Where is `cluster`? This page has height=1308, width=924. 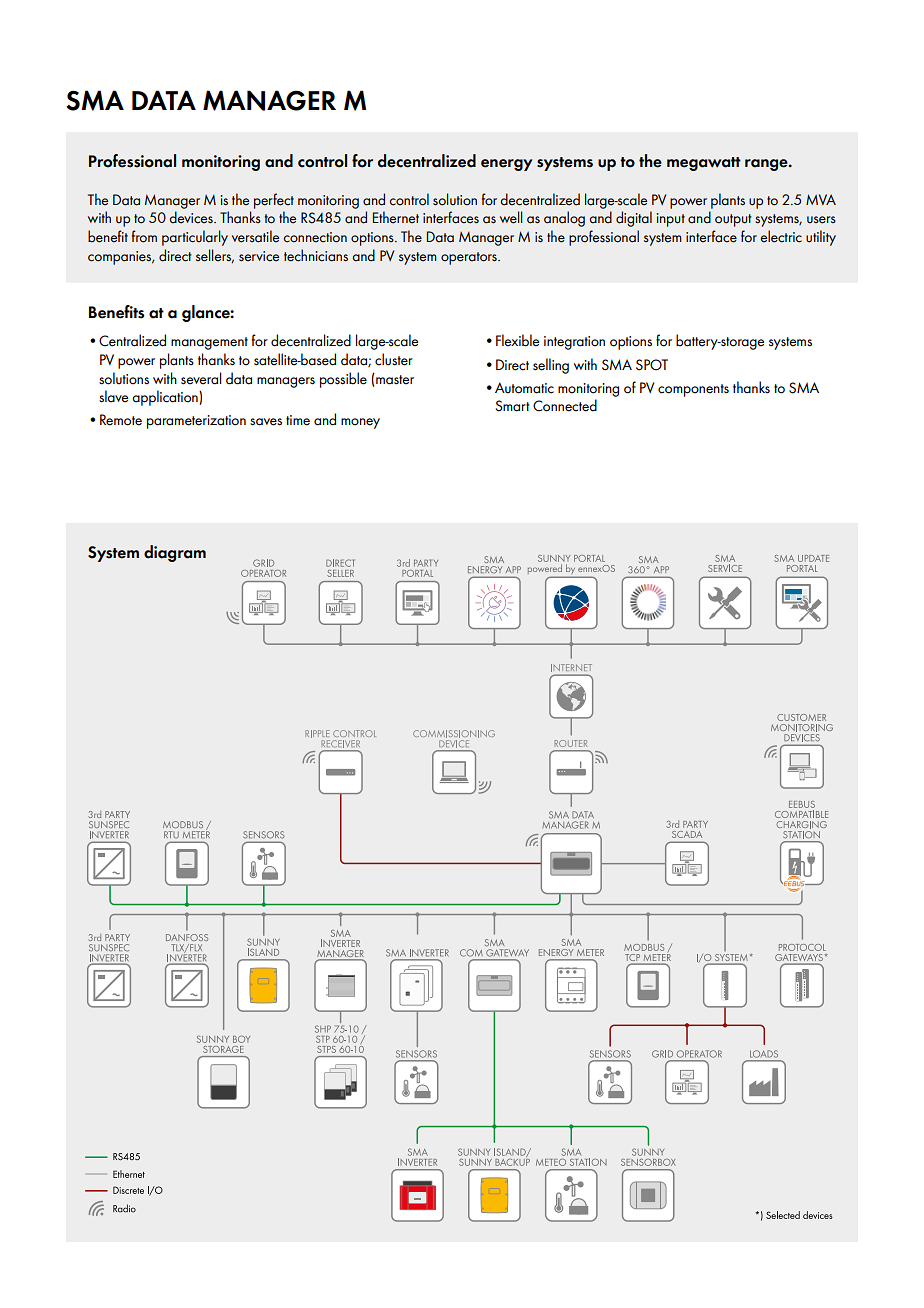 cluster is located at coordinates (394, 359).
